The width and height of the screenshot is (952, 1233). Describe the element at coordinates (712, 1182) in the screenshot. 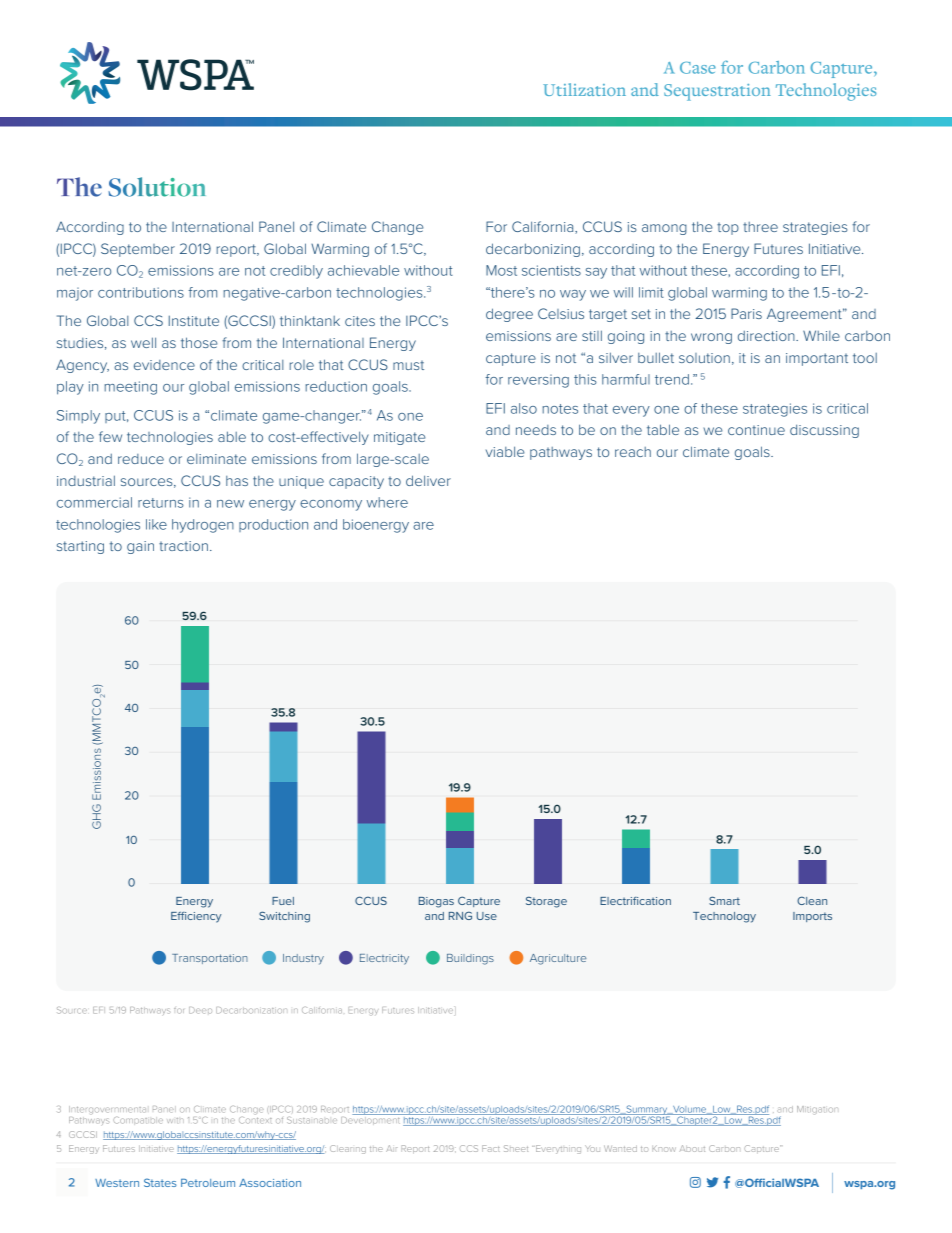

I see `TWITTER` at that location.
